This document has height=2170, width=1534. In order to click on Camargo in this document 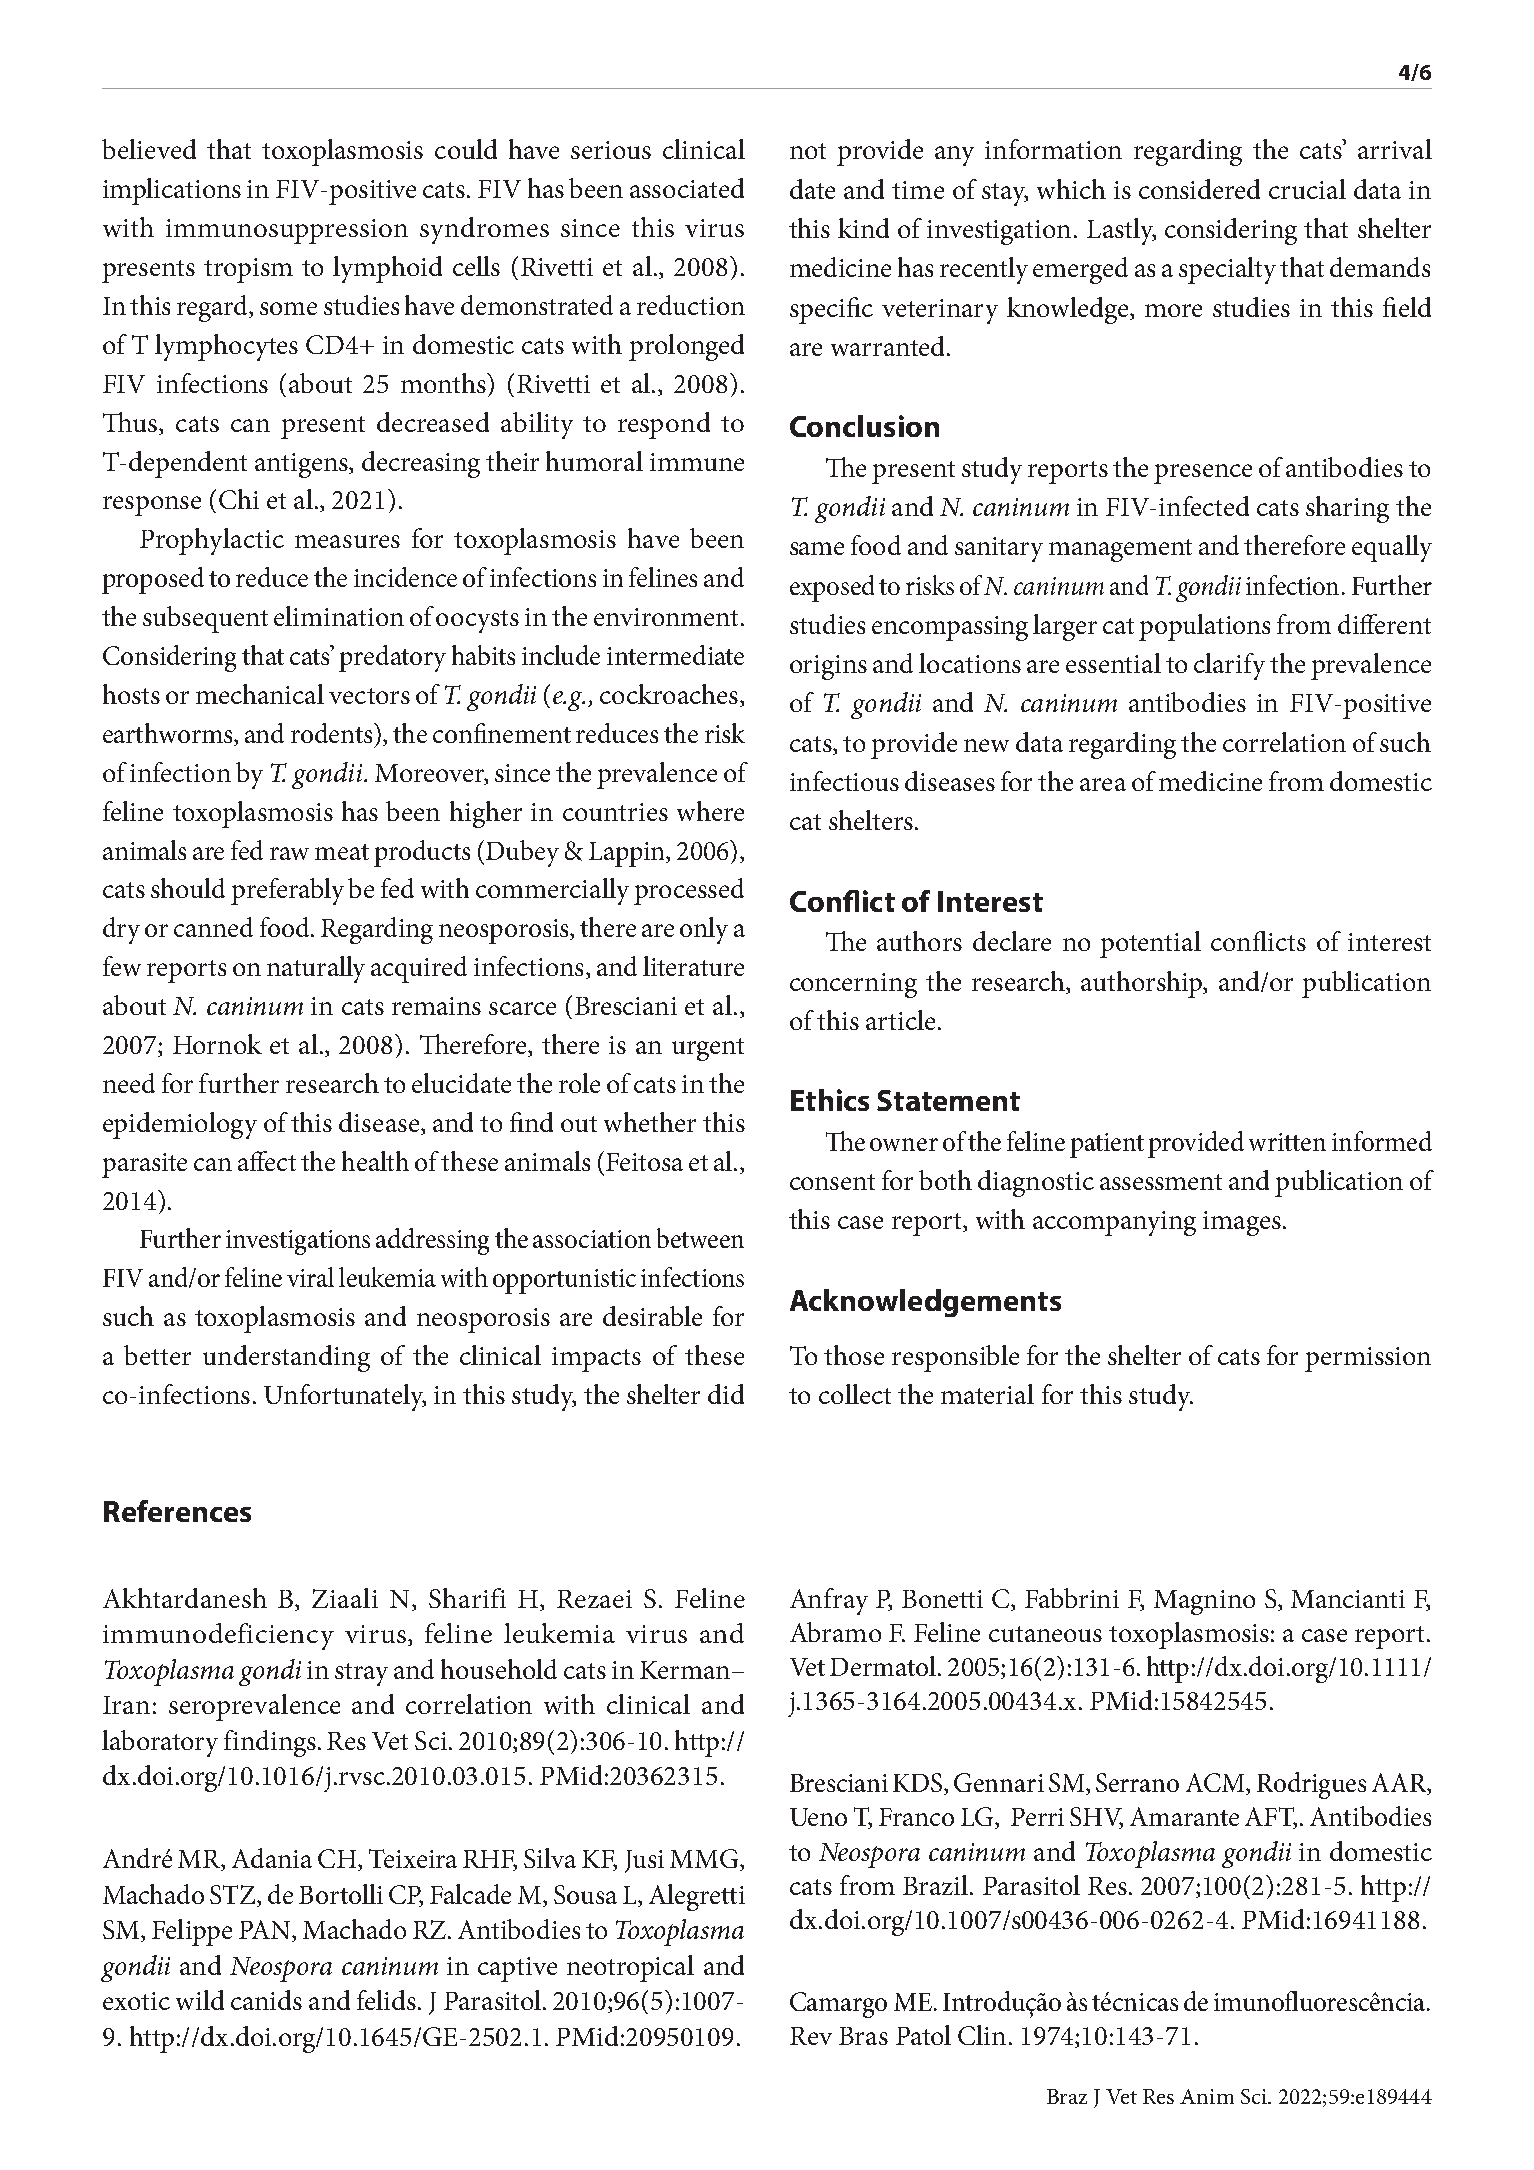, I will do `click(838, 2005)`.
